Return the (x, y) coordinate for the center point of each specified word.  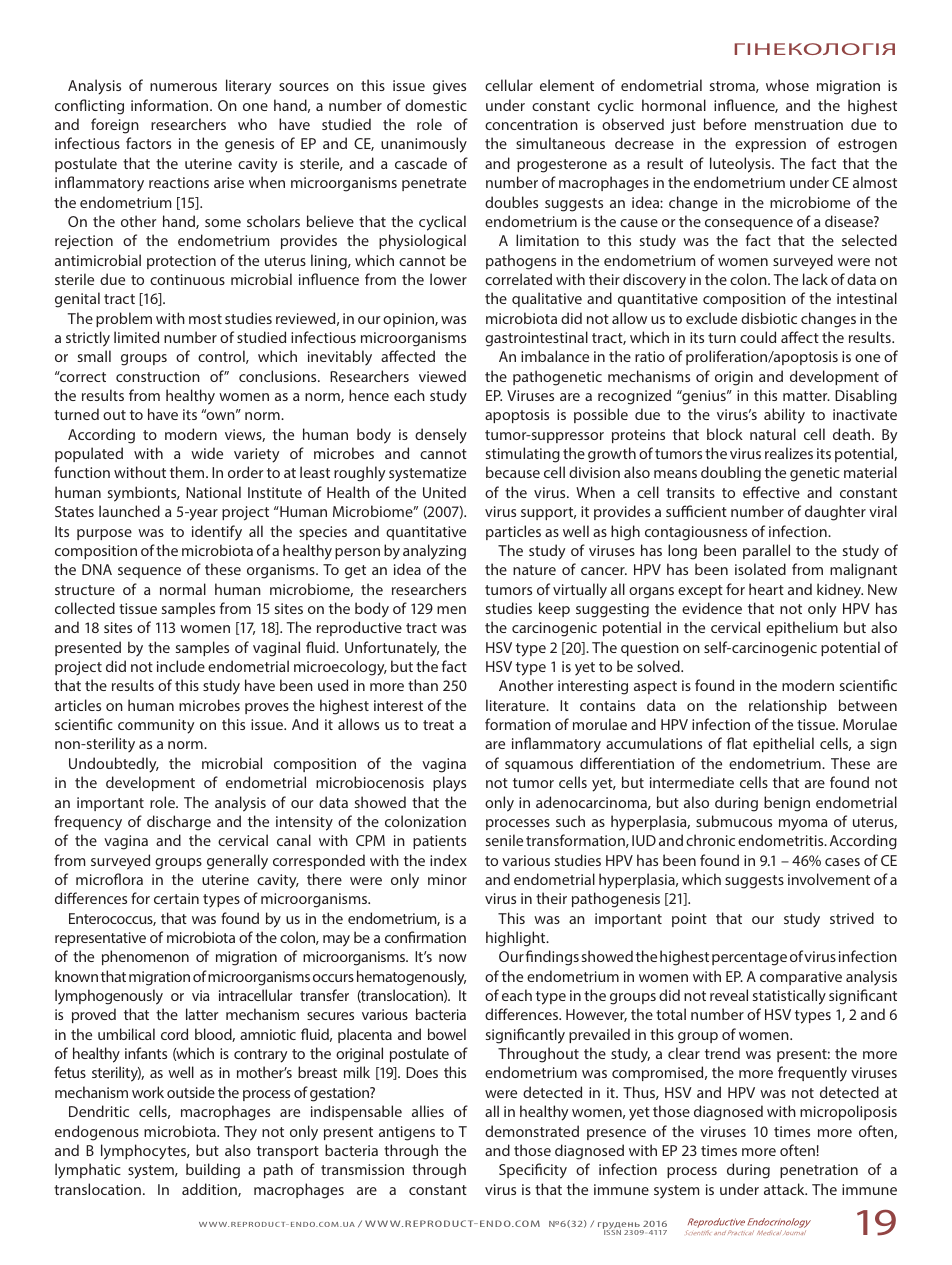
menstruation (799, 124)
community (156, 726)
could (758, 337)
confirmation (425, 937)
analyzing (434, 552)
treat (438, 725)
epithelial (783, 744)
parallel (766, 551)
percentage (749, 959)
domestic (436, 105)
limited (136, 337)
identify (217, 532)
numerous (183, 87)
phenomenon (145, 957)
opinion (409, 320)
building (213, 1171)
